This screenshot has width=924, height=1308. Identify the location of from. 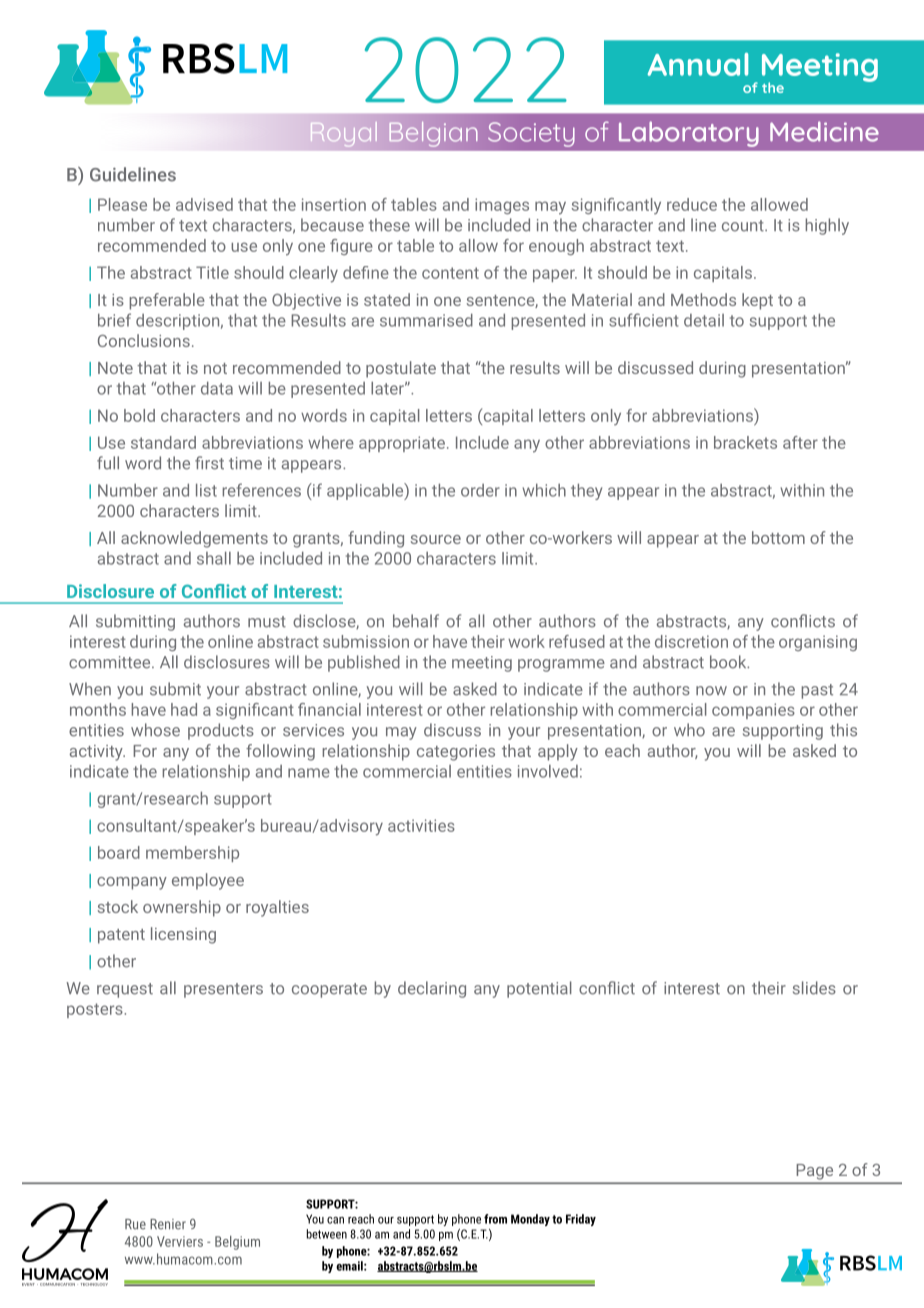
(495, 1219).
